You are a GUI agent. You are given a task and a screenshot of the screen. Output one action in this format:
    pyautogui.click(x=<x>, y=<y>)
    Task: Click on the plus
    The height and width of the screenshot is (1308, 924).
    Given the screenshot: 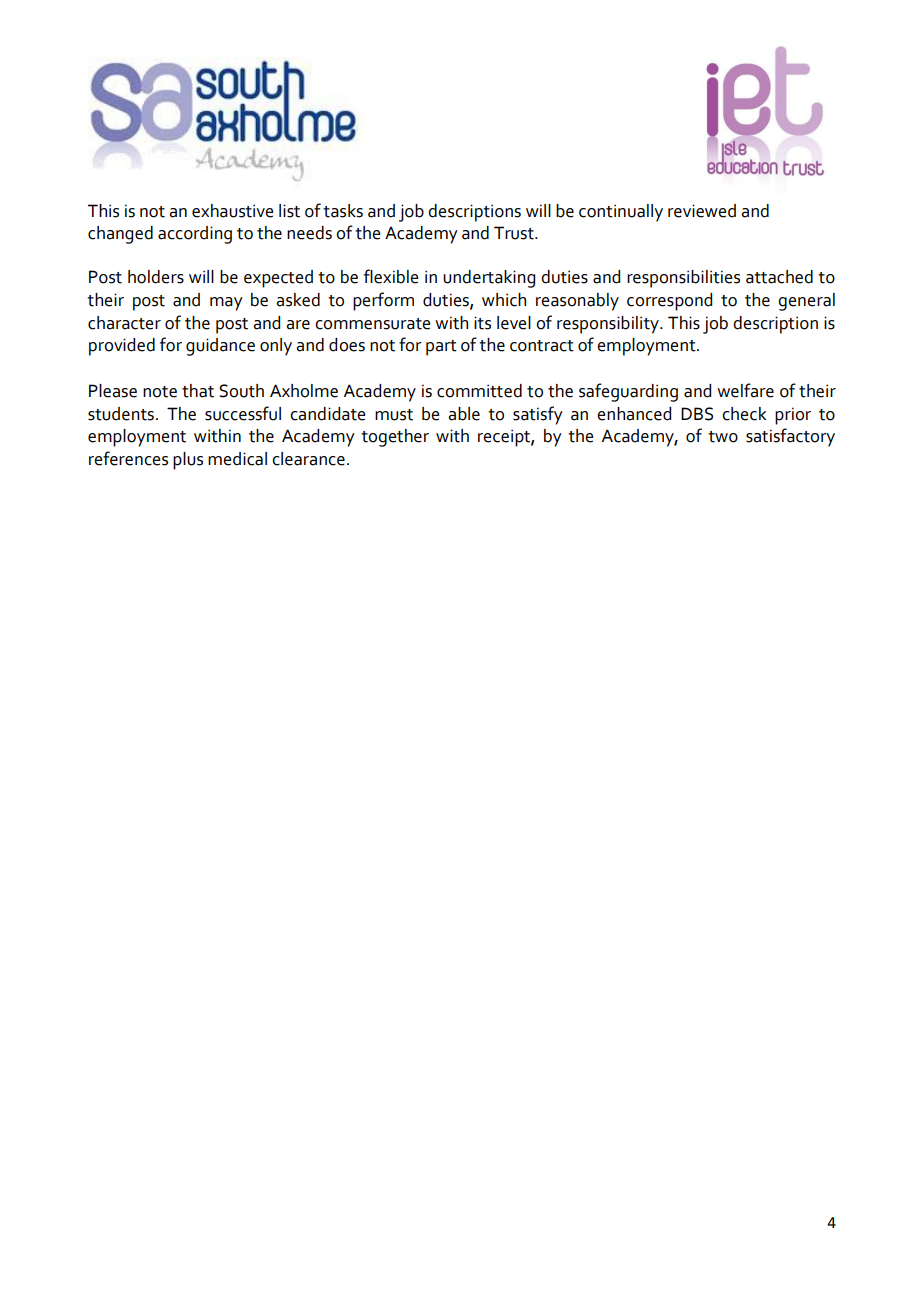 What is the action you would take?
    pyautogui.click(x=188, y=461)
